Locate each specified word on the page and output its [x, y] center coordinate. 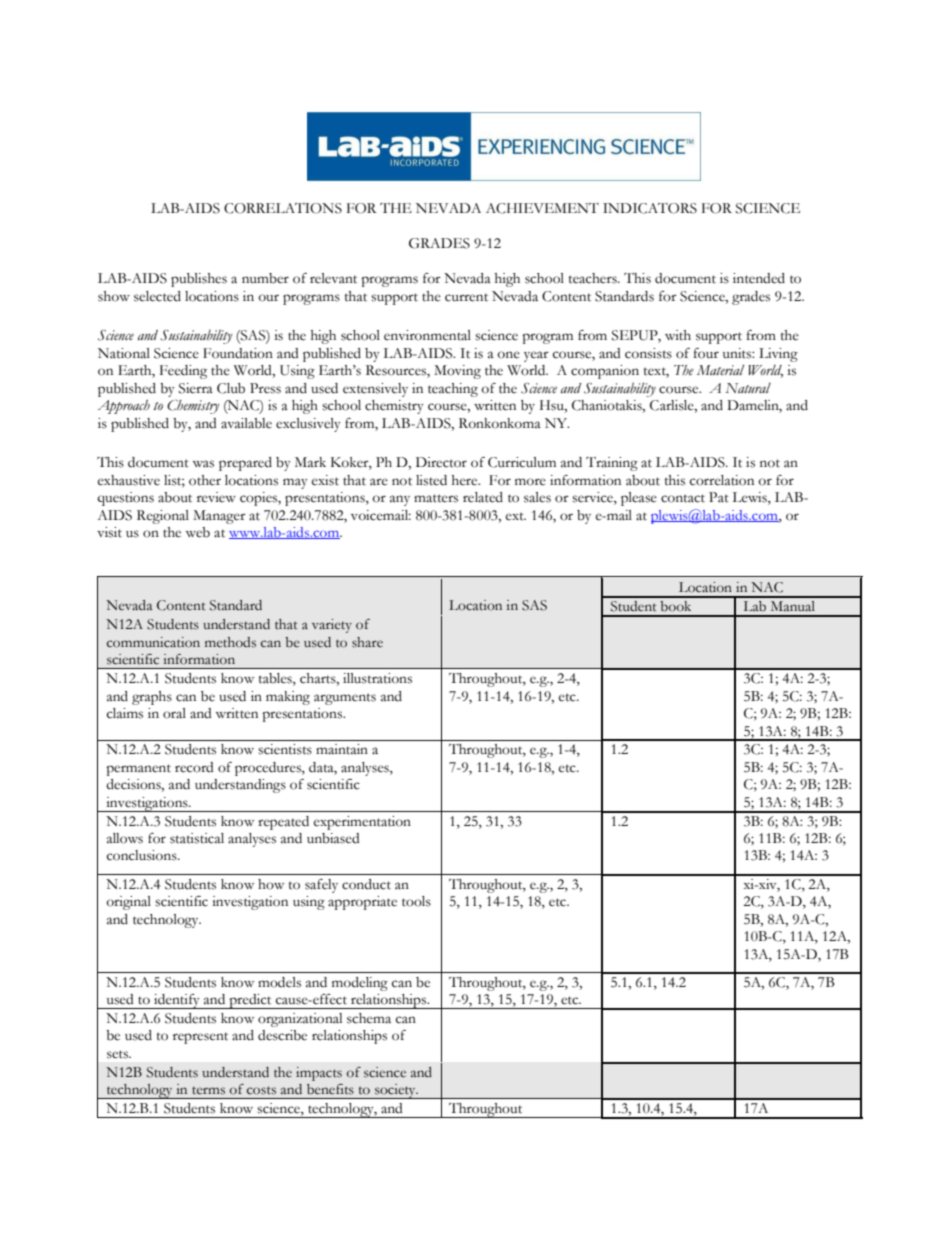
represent [200, 1038]
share [367, 642]
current [466, 297]
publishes [199, 280]
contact [683, 498]
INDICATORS [650, 208]
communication [153, 642]
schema [369, 1018]
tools [416, 901]
